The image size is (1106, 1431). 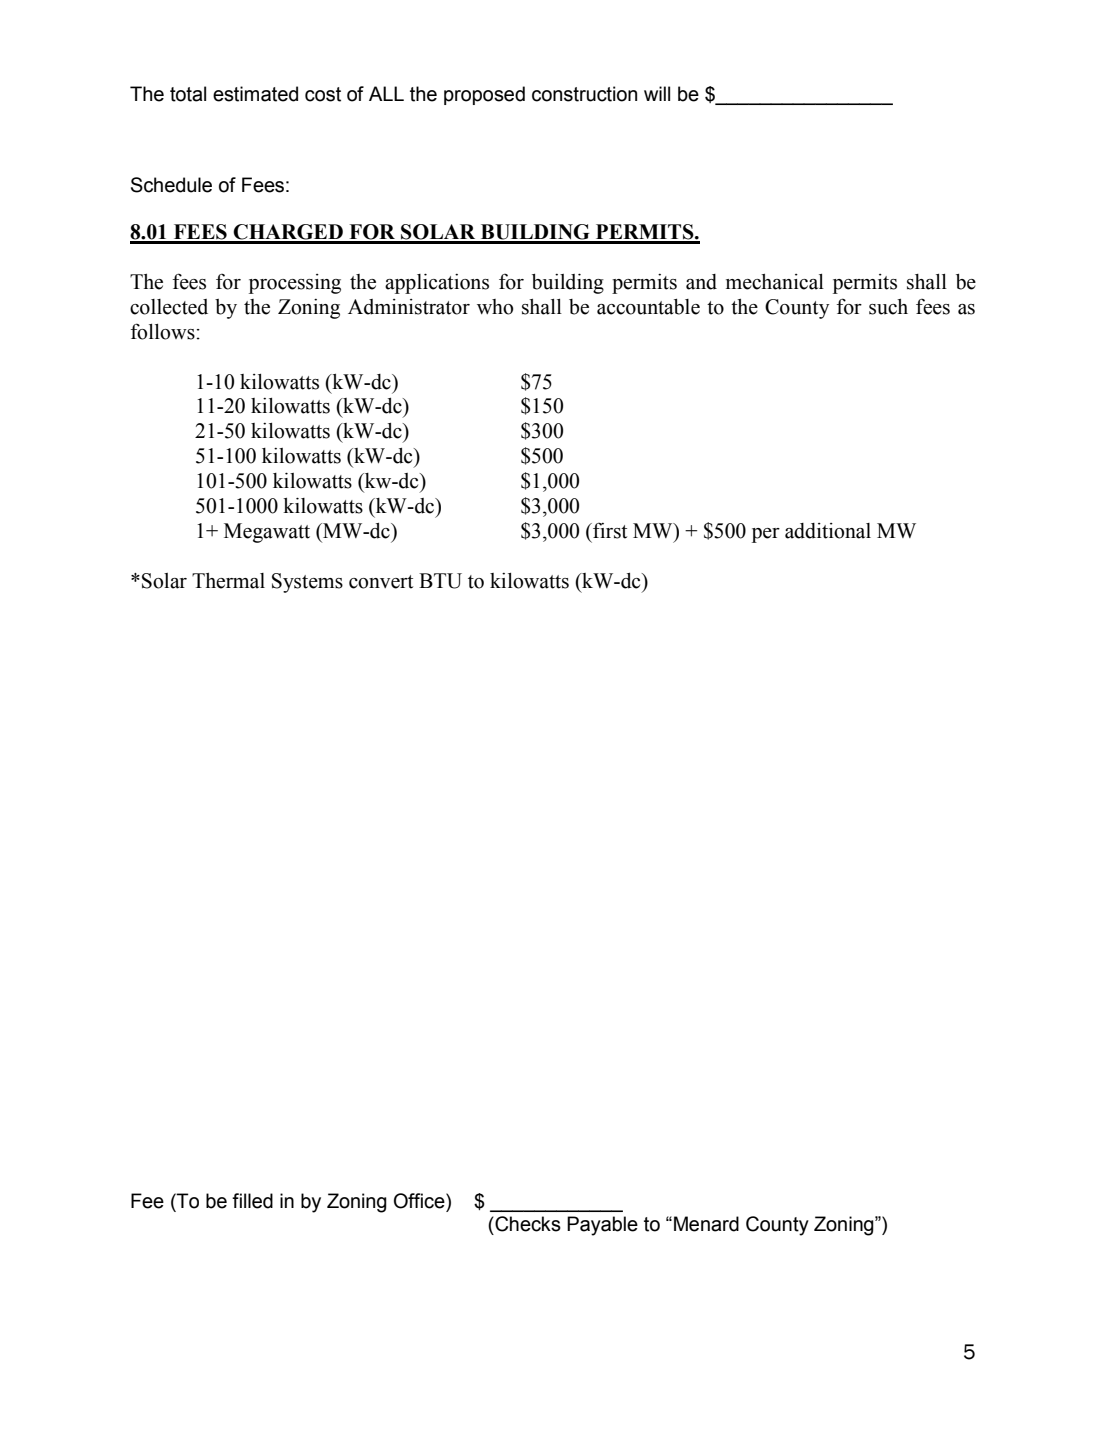 What do you see at coordinates (888, 307) in the screenshot?
I see `such` at bounding box center [888, 307].
